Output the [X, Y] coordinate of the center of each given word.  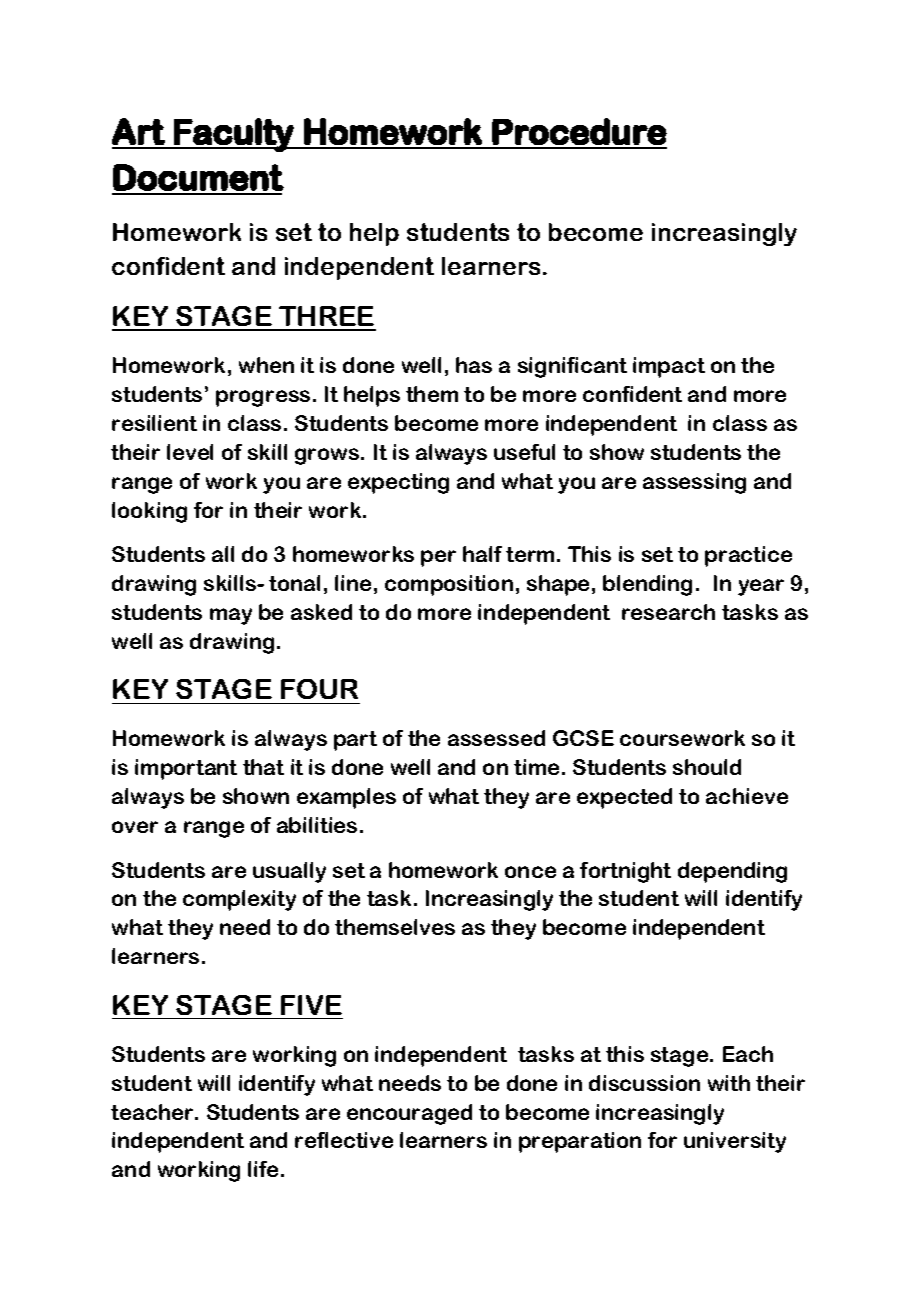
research [668, 612]
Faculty [233, 135]
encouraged [409, 1114]
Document [198, 177]
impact [669, 367]
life [263, 1169]
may [231, 616]
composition [449, 585]
